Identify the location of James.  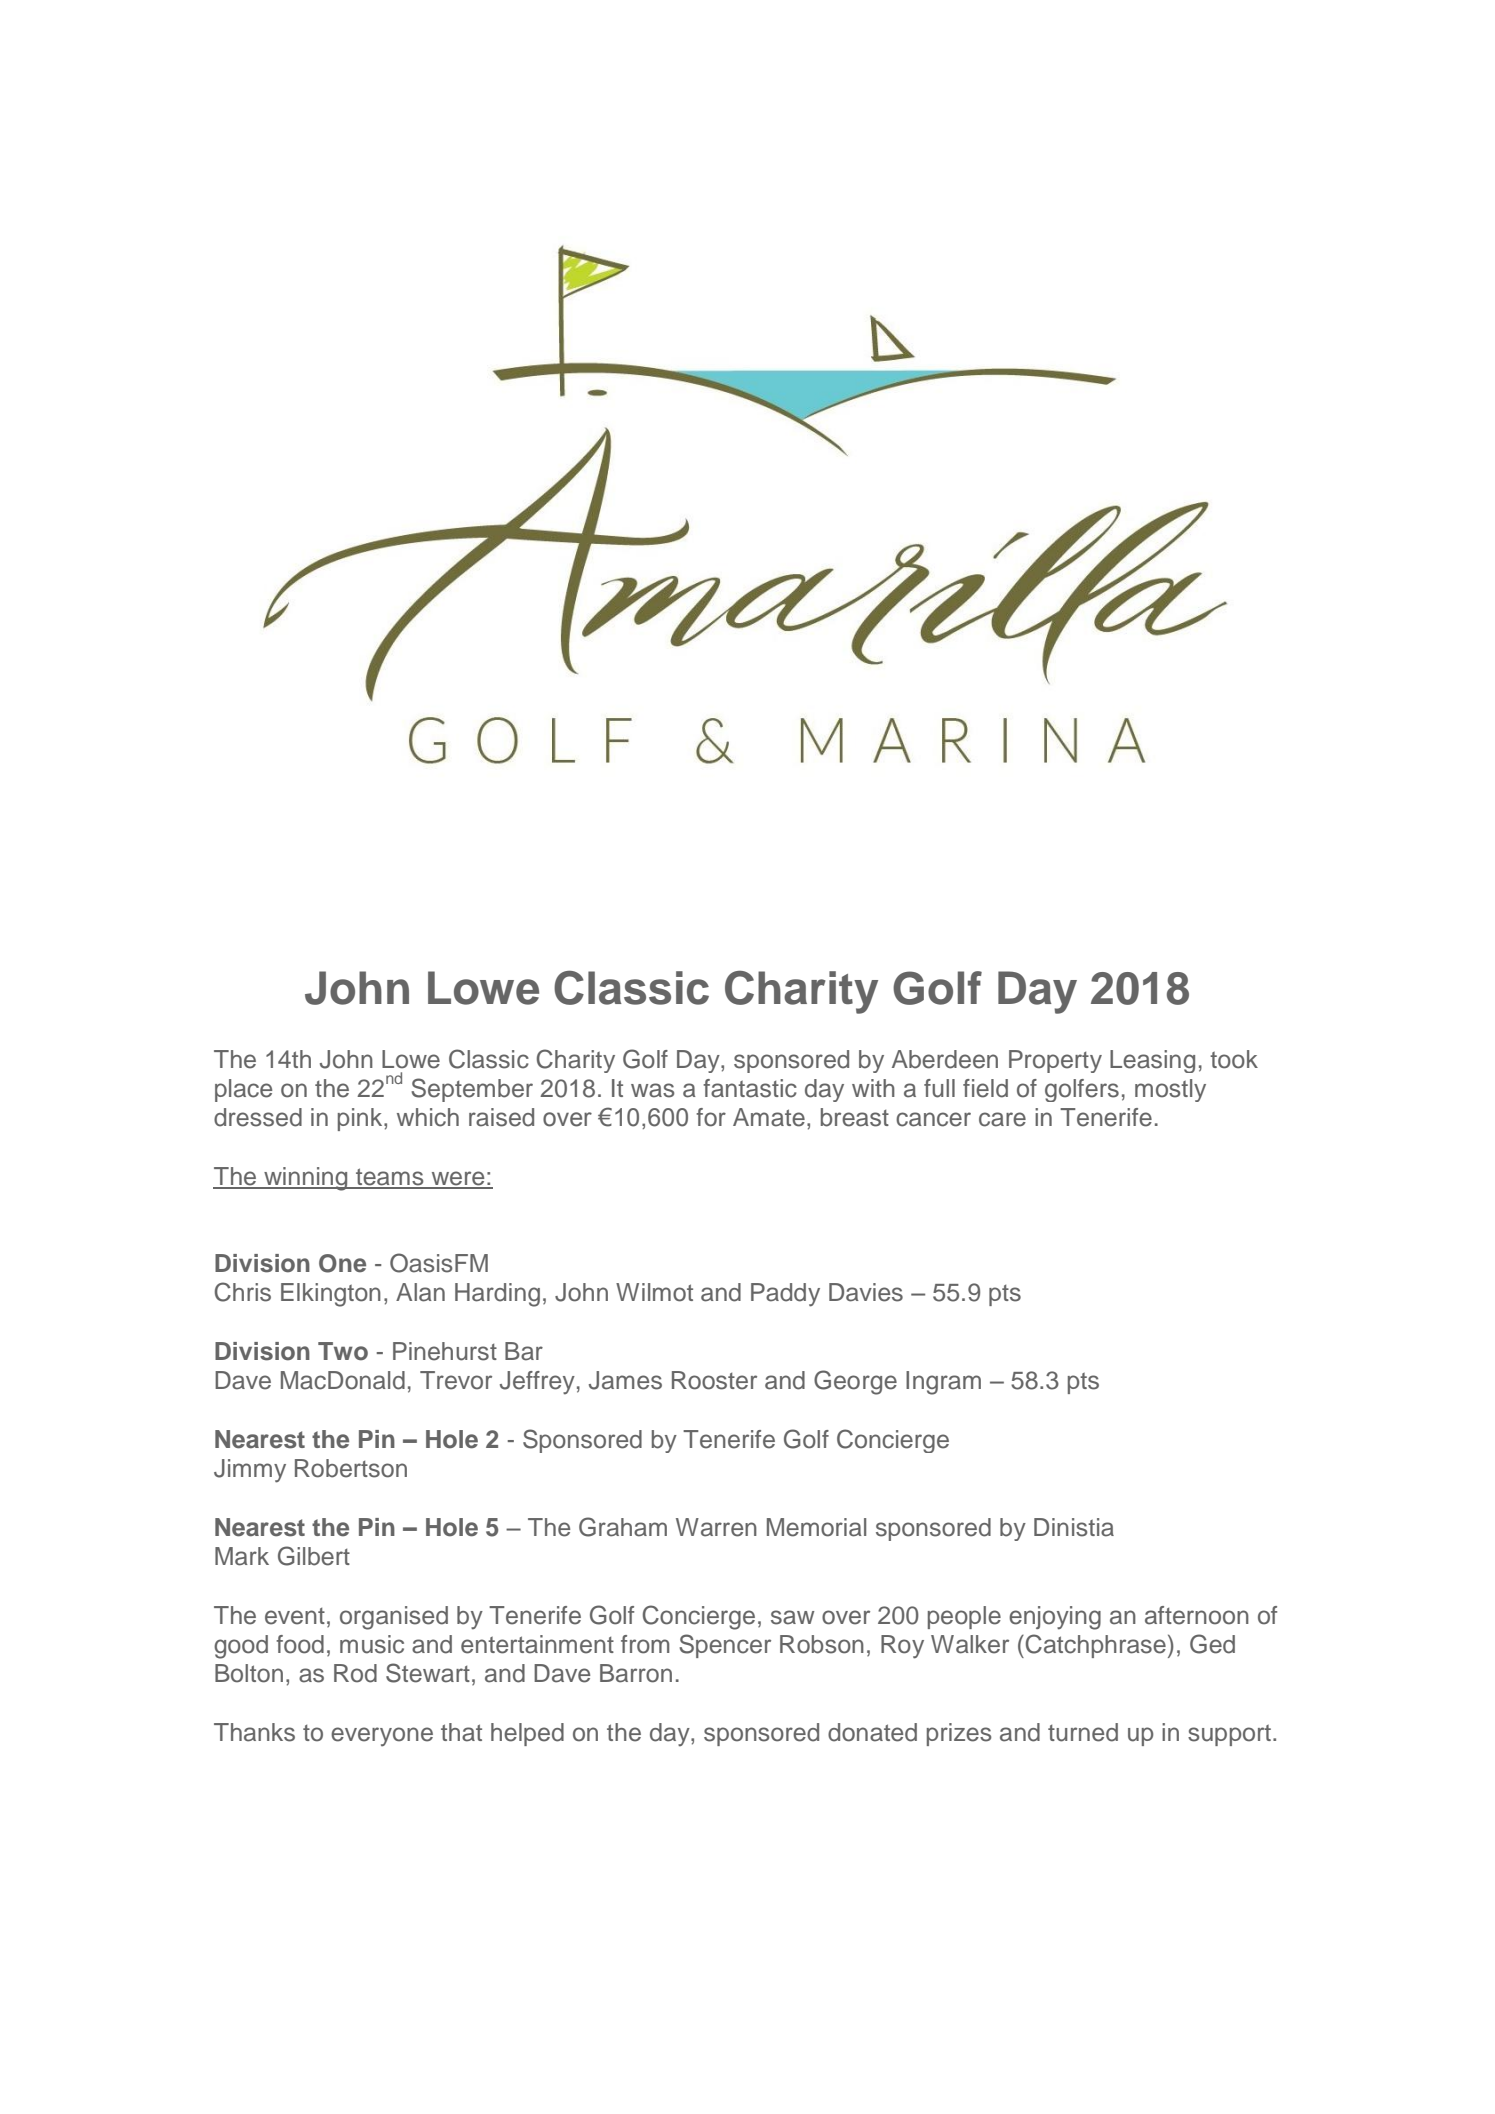
(625, 1380).
